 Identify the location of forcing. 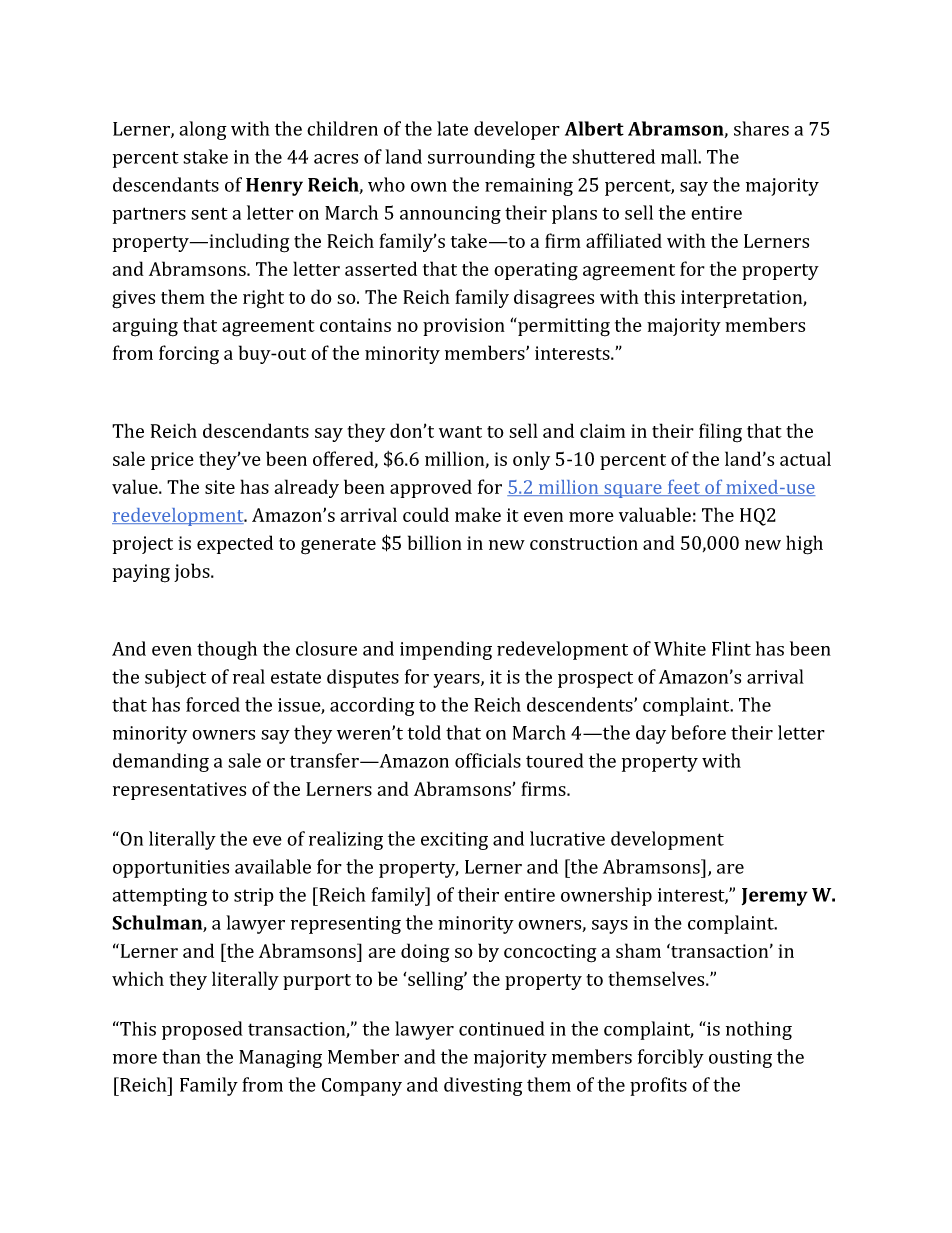
(189, 355).
